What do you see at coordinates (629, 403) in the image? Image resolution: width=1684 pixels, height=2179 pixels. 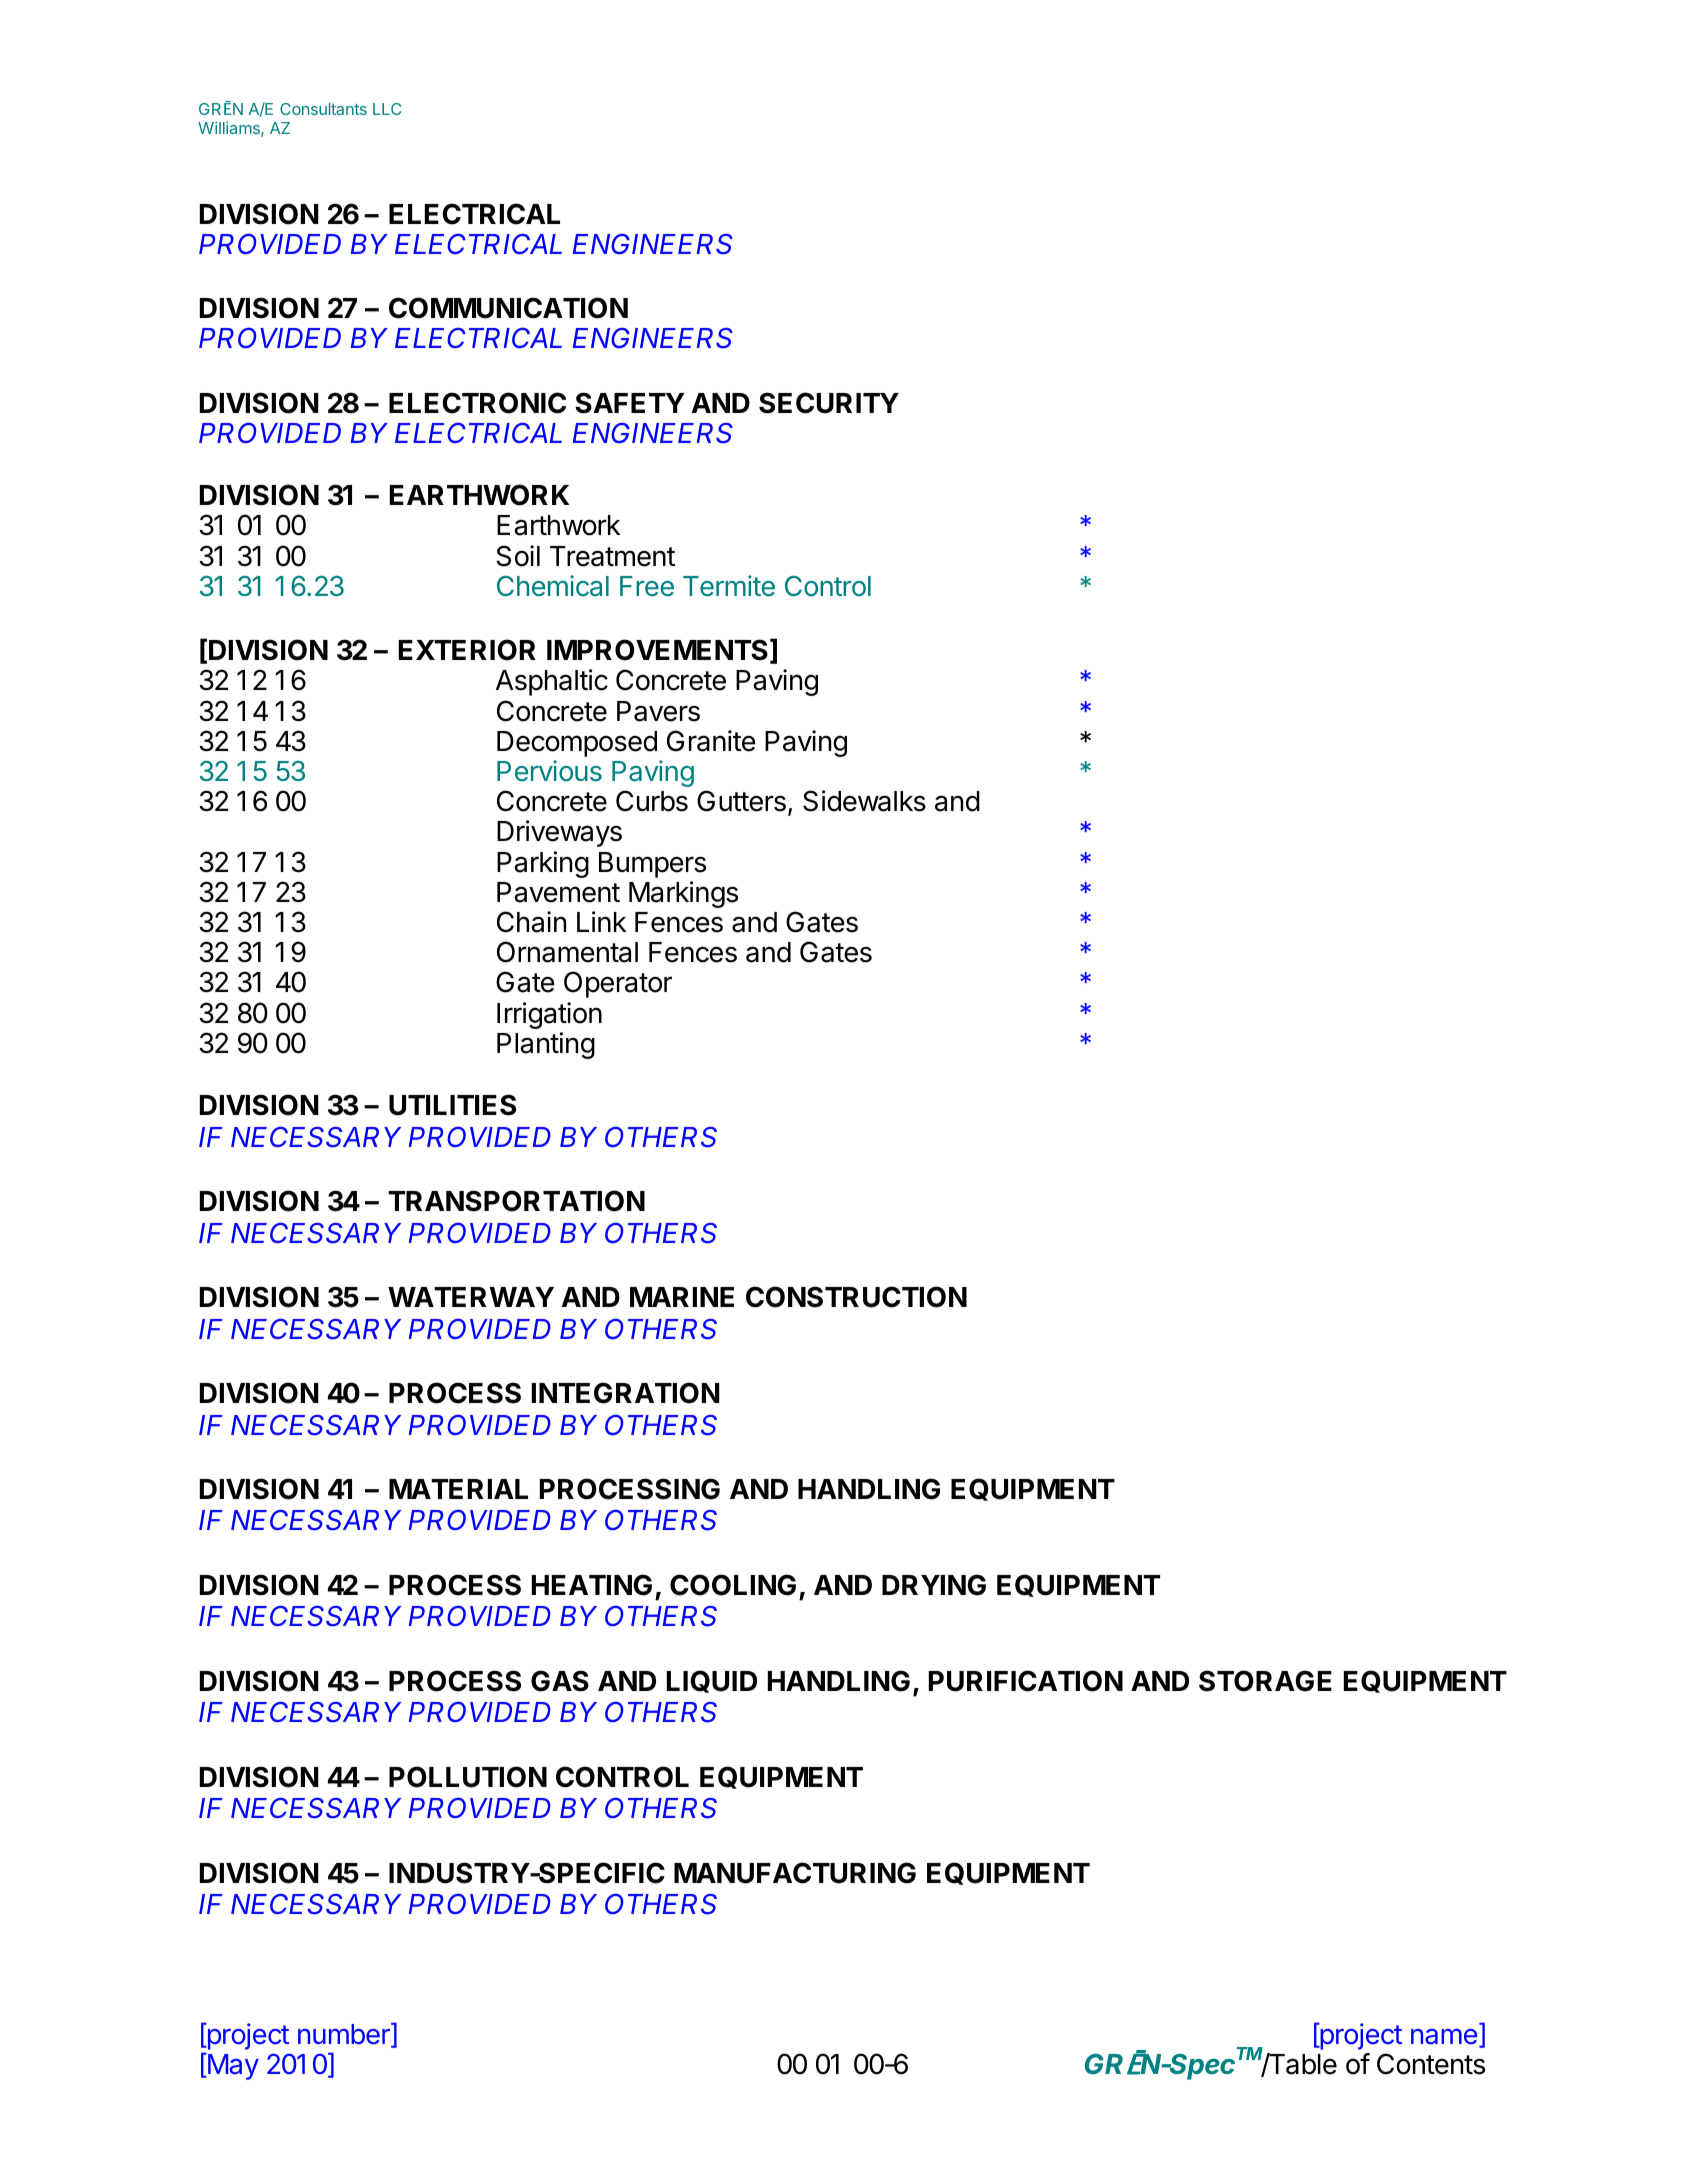 I see `SAFETY` at bounding box center [629, 403].
